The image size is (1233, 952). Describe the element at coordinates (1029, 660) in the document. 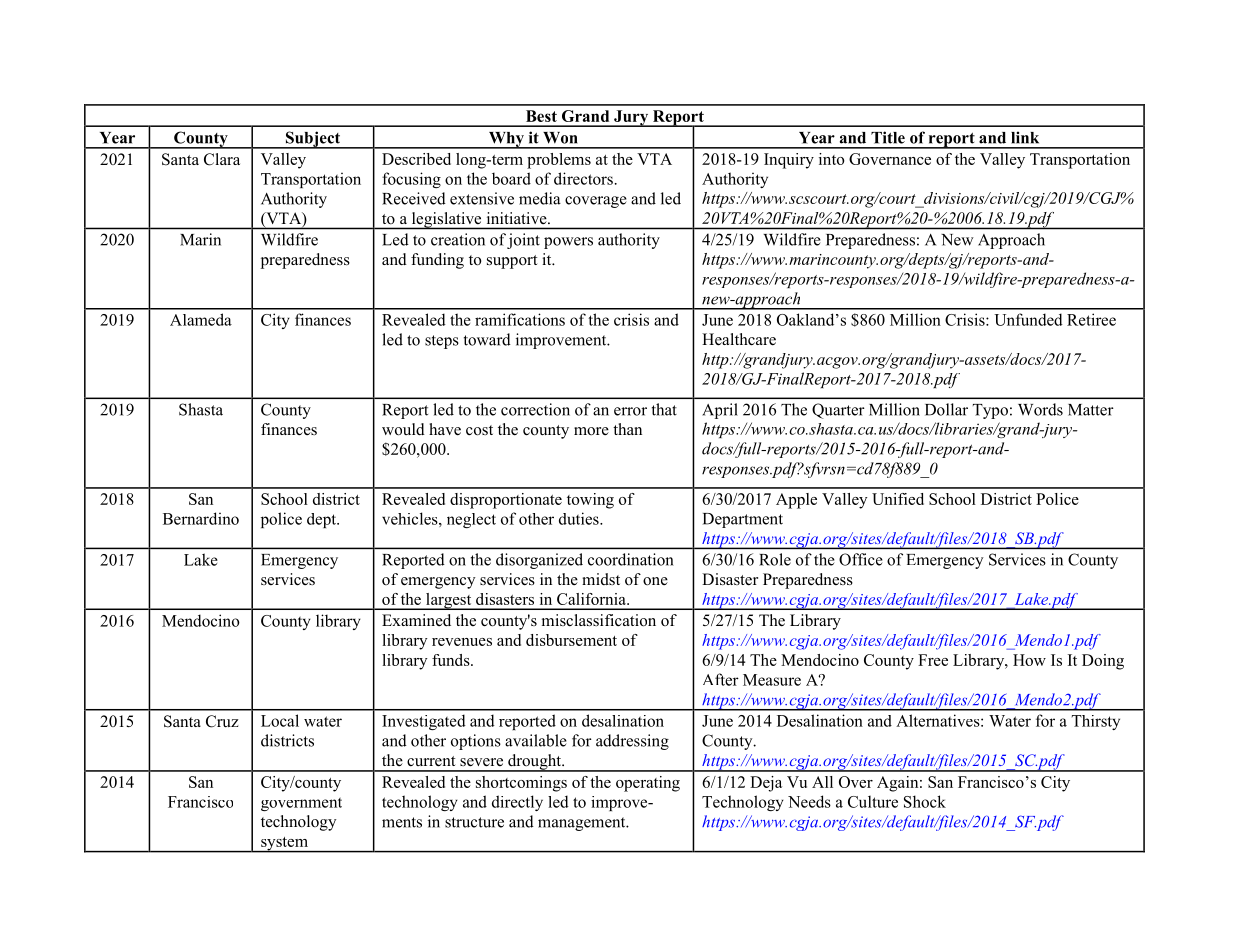

I see `How` at that location.
